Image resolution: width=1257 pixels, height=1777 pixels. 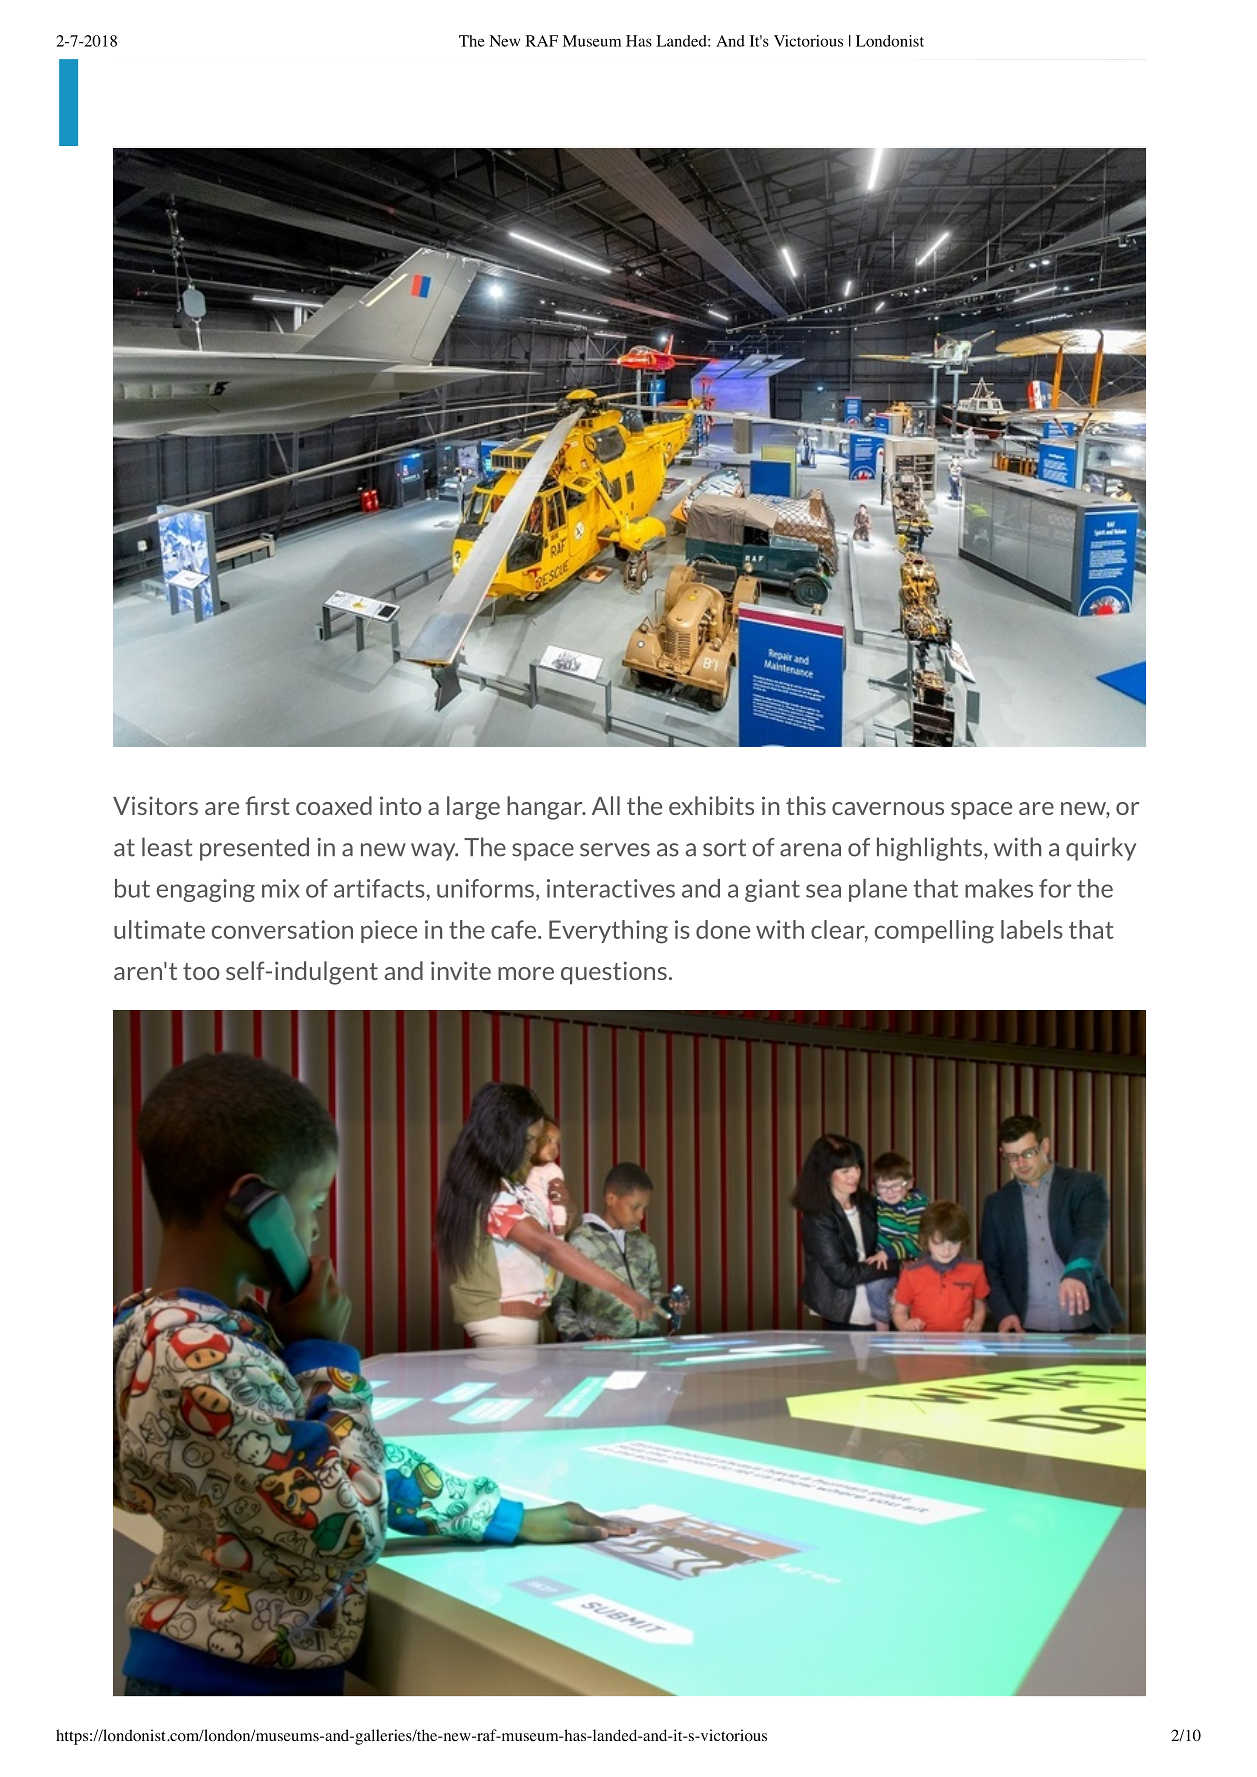 I want to click on hangar, so click(x=546, y=808).
